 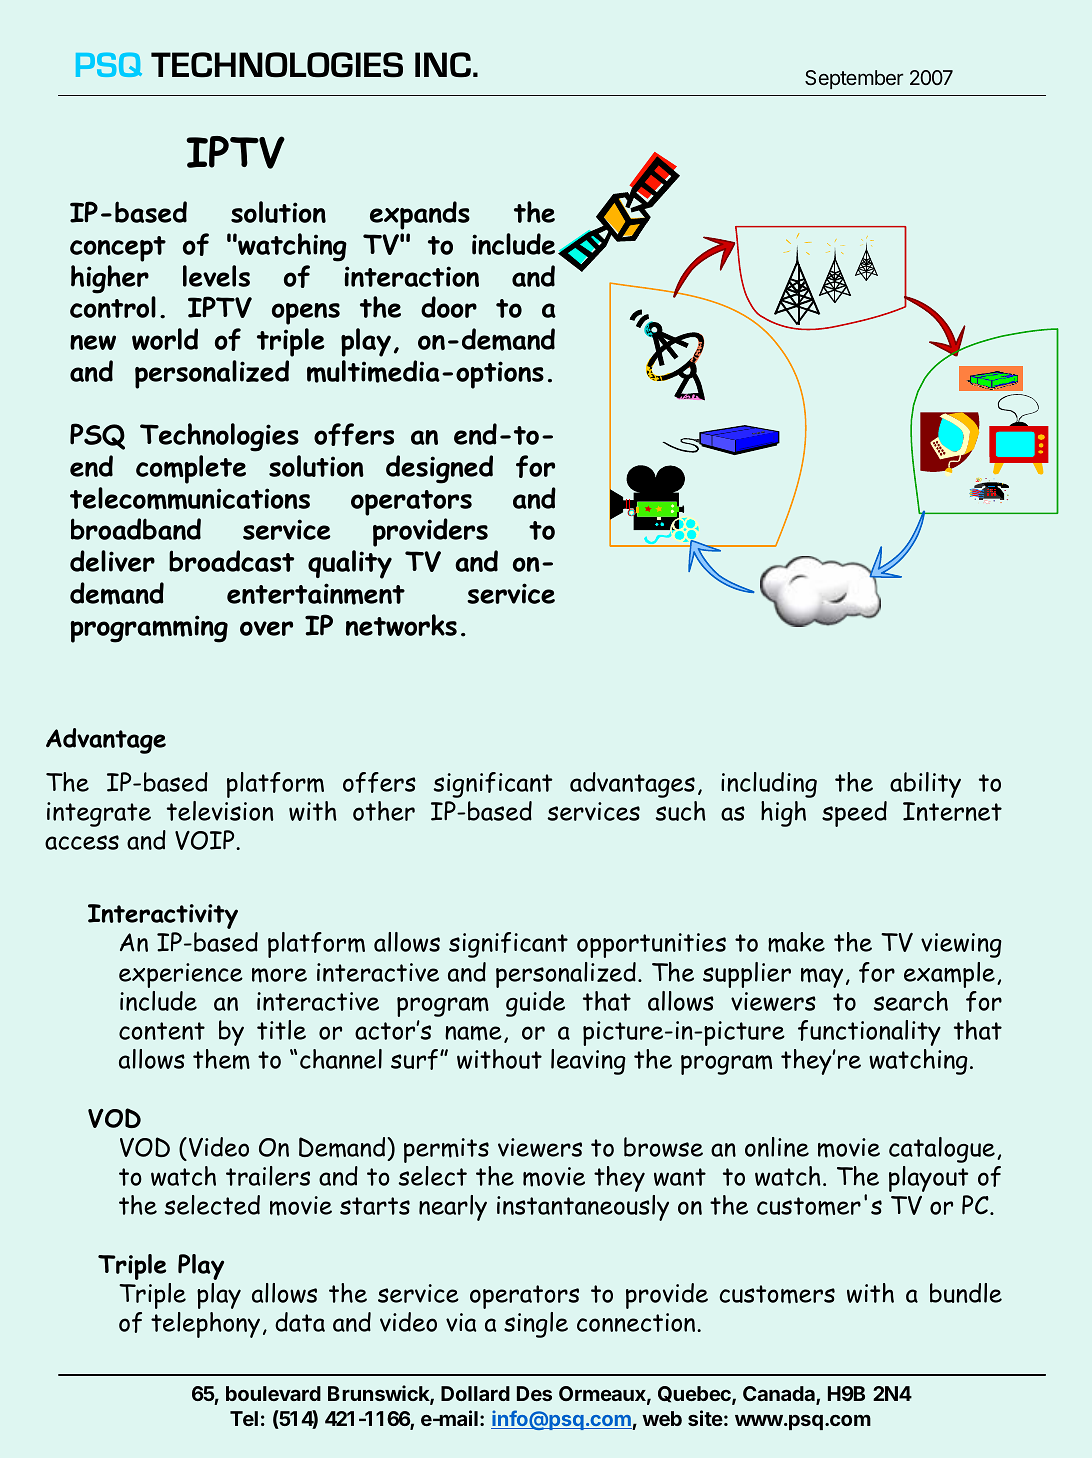 What do you see at coordinates (439, 469) in the screenshot?
I see `designed` at bounding box center [439, 469].
